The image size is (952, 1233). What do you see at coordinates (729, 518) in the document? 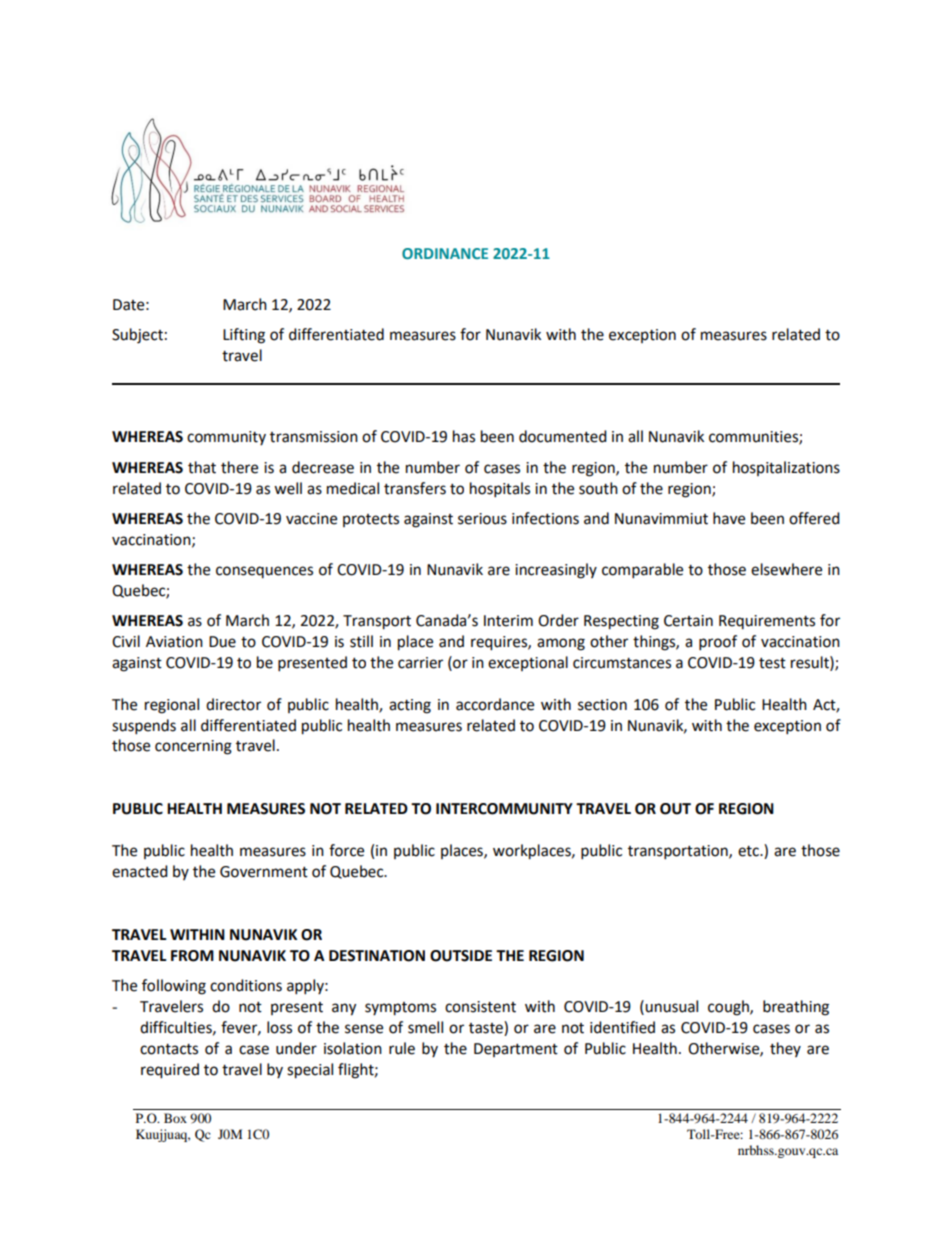
I see `have` at bounding box center [729, 518].
